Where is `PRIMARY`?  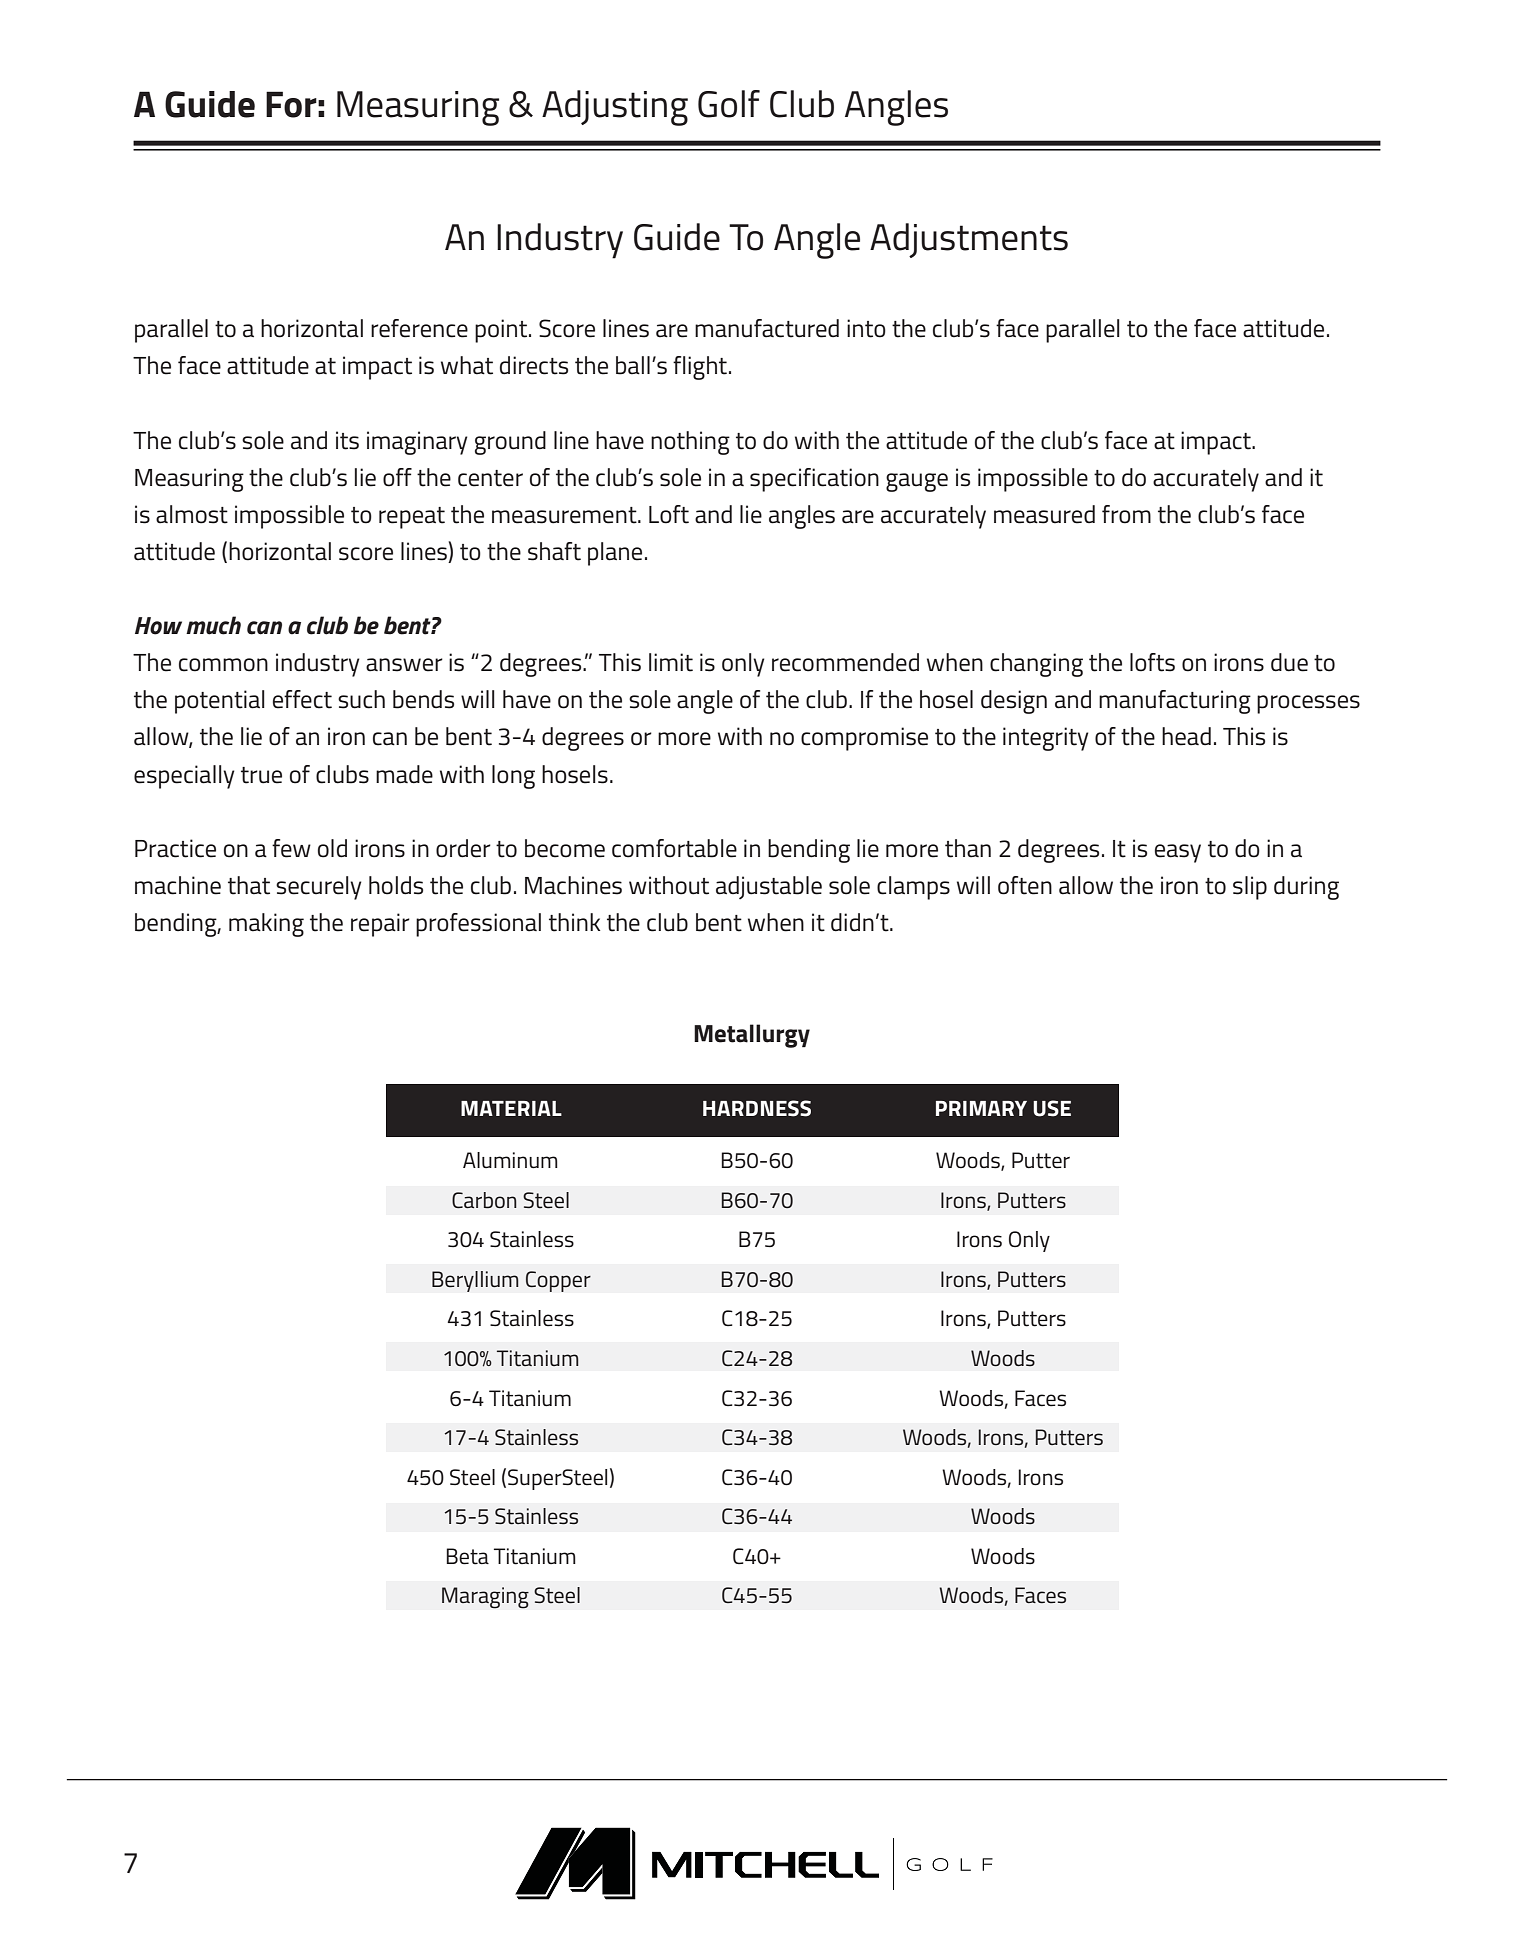 PRIMARY is located at coordinates (981, 1108).
